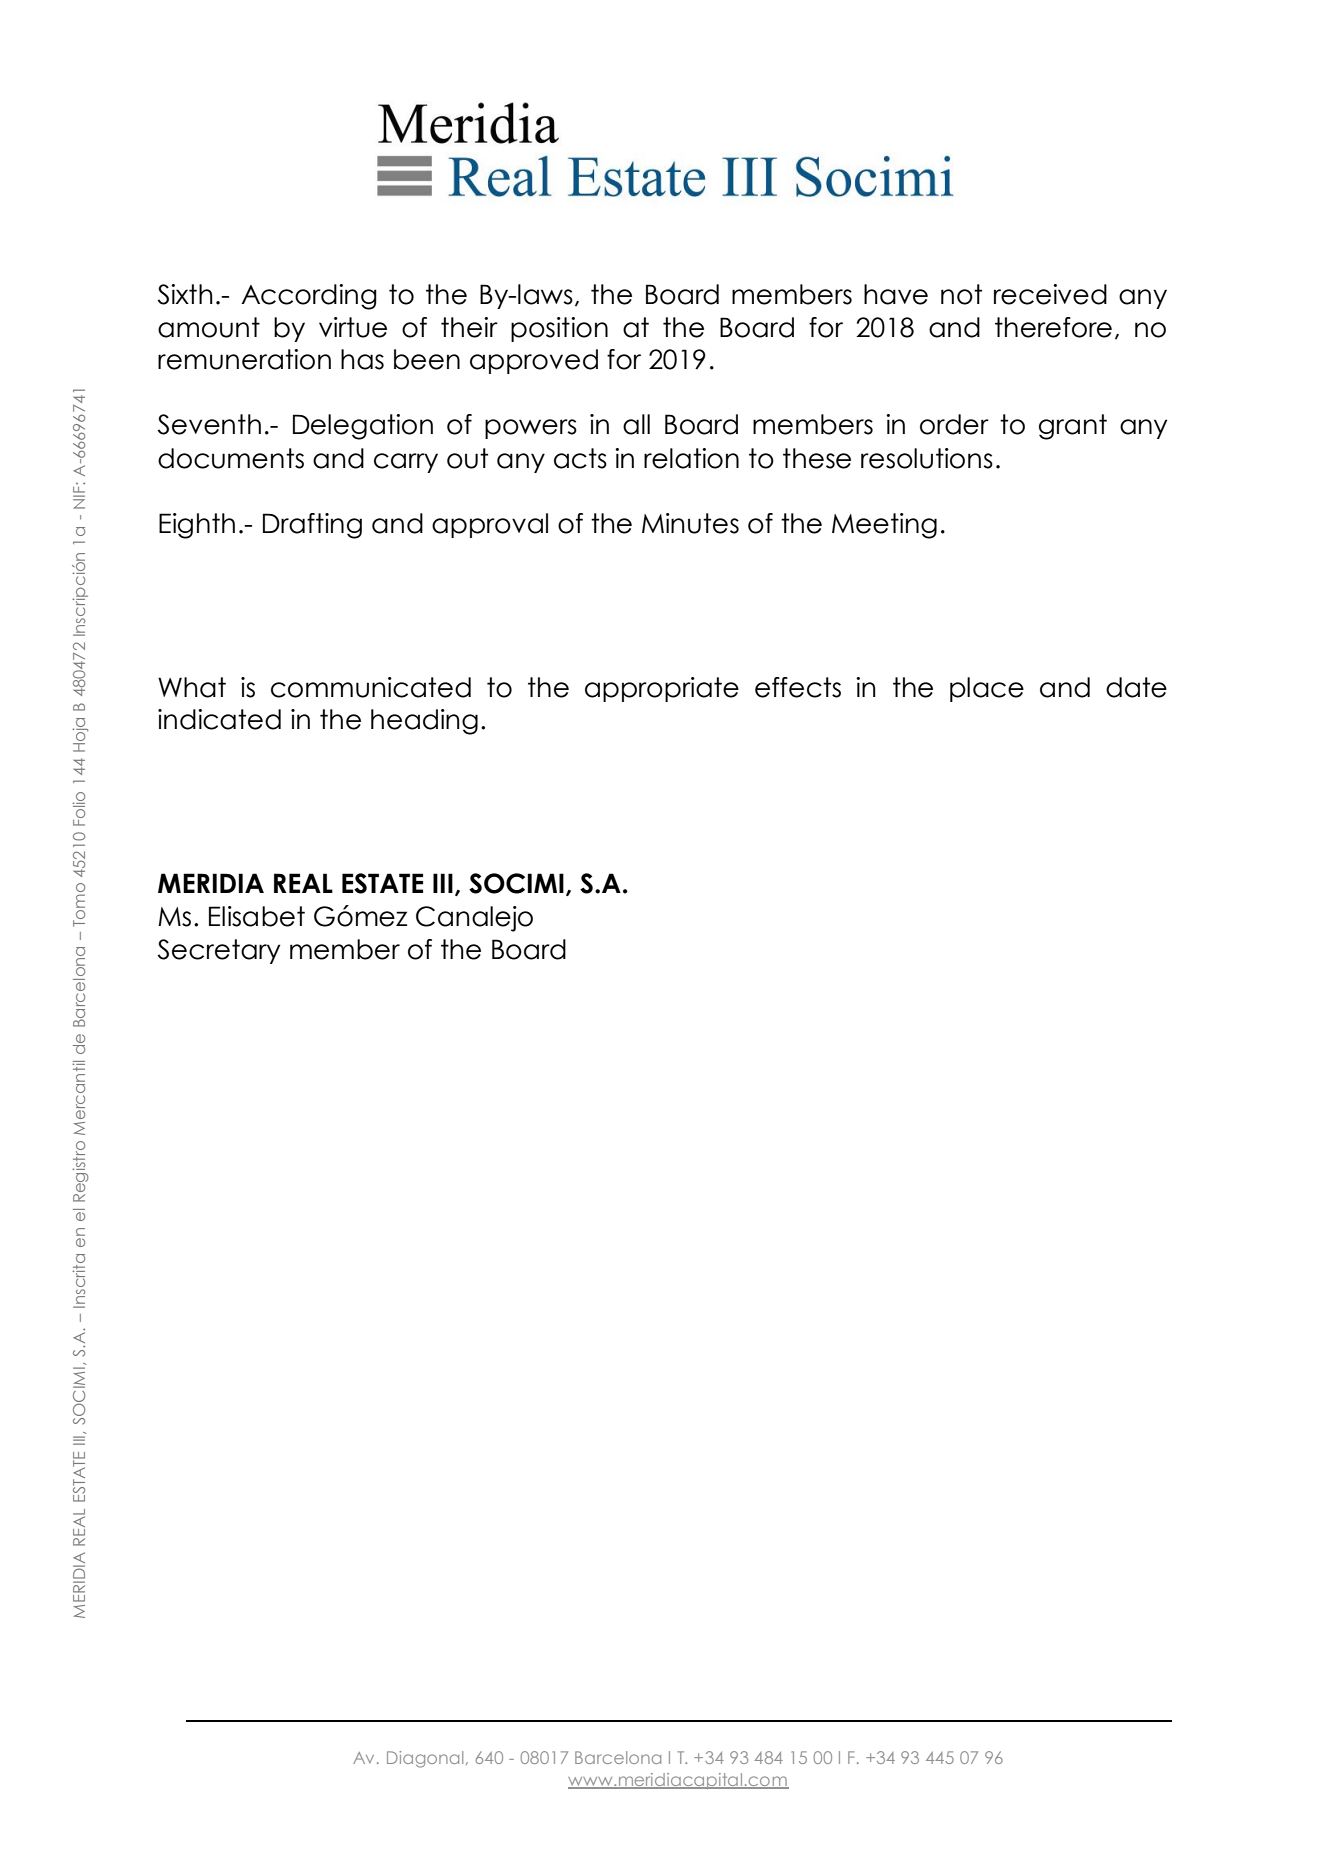 This screenshot has width=1325, height=1874. I want to click on communicated, so click(371, 687).
